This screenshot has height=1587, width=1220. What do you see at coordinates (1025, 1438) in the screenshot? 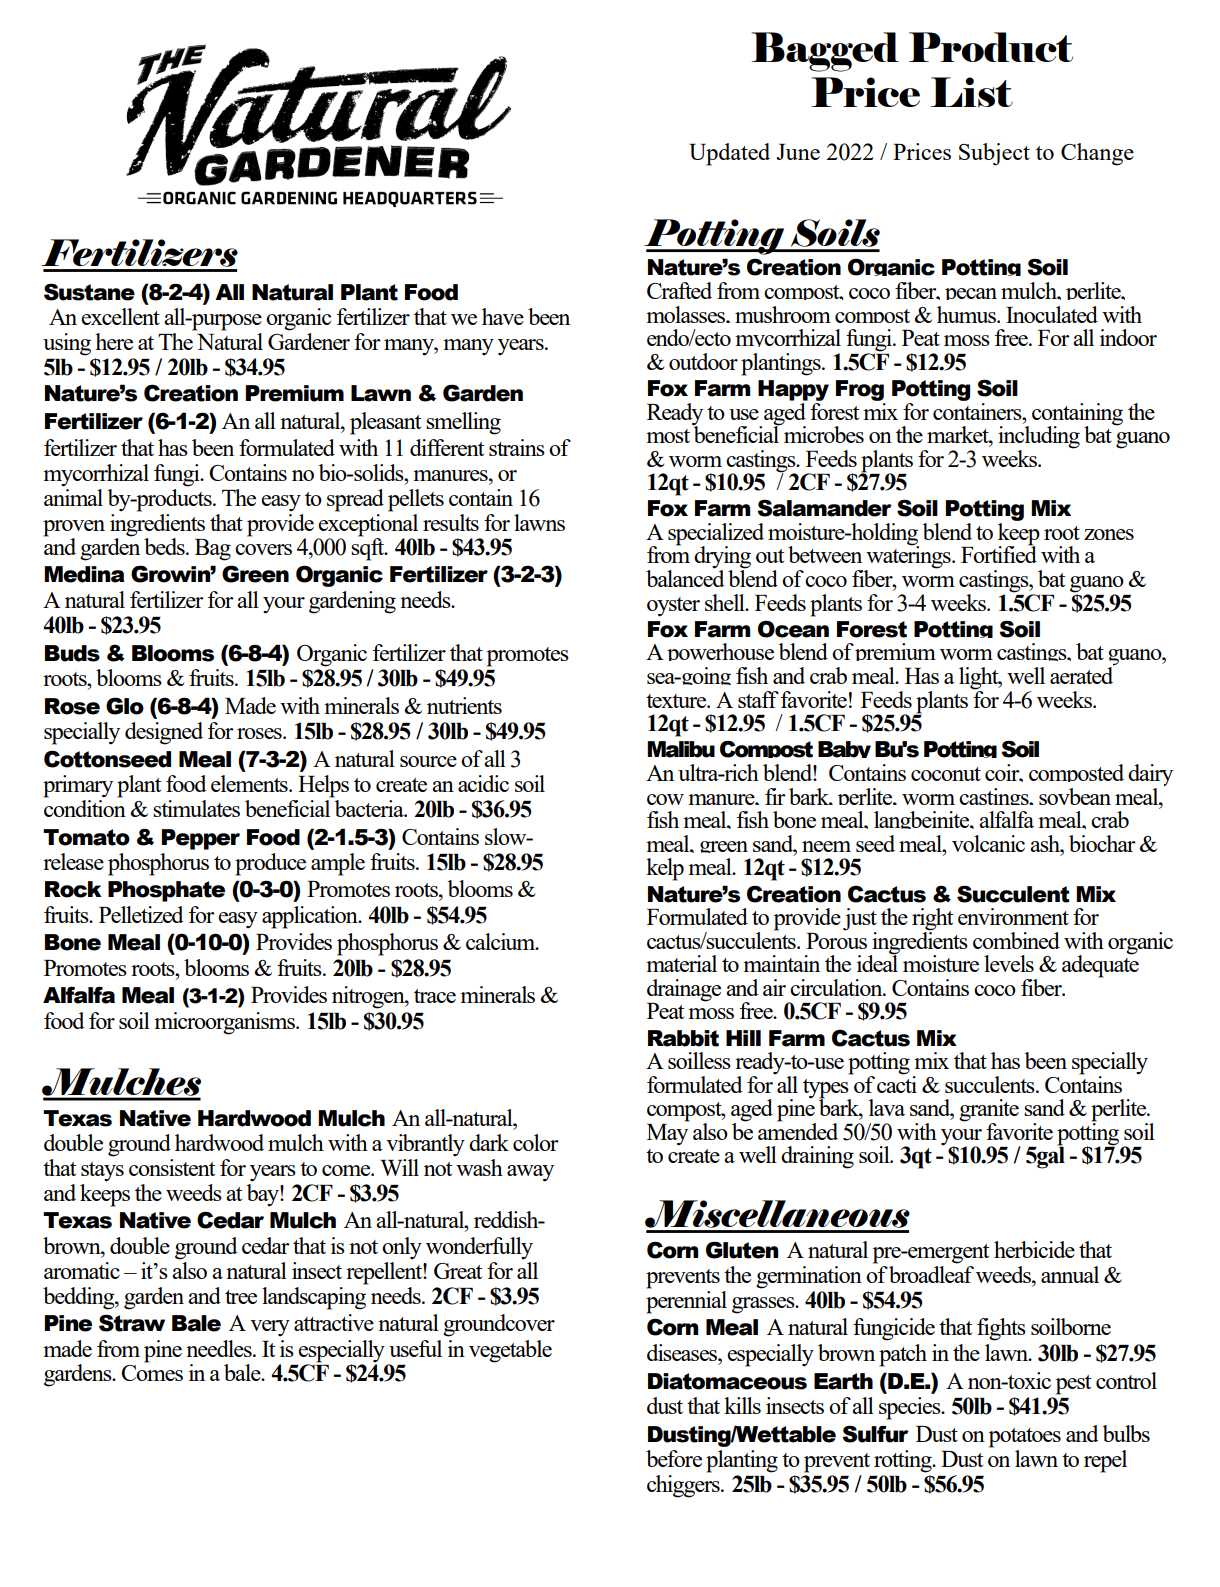
I see `potatoes` at bounding box center [1025, 1438].
